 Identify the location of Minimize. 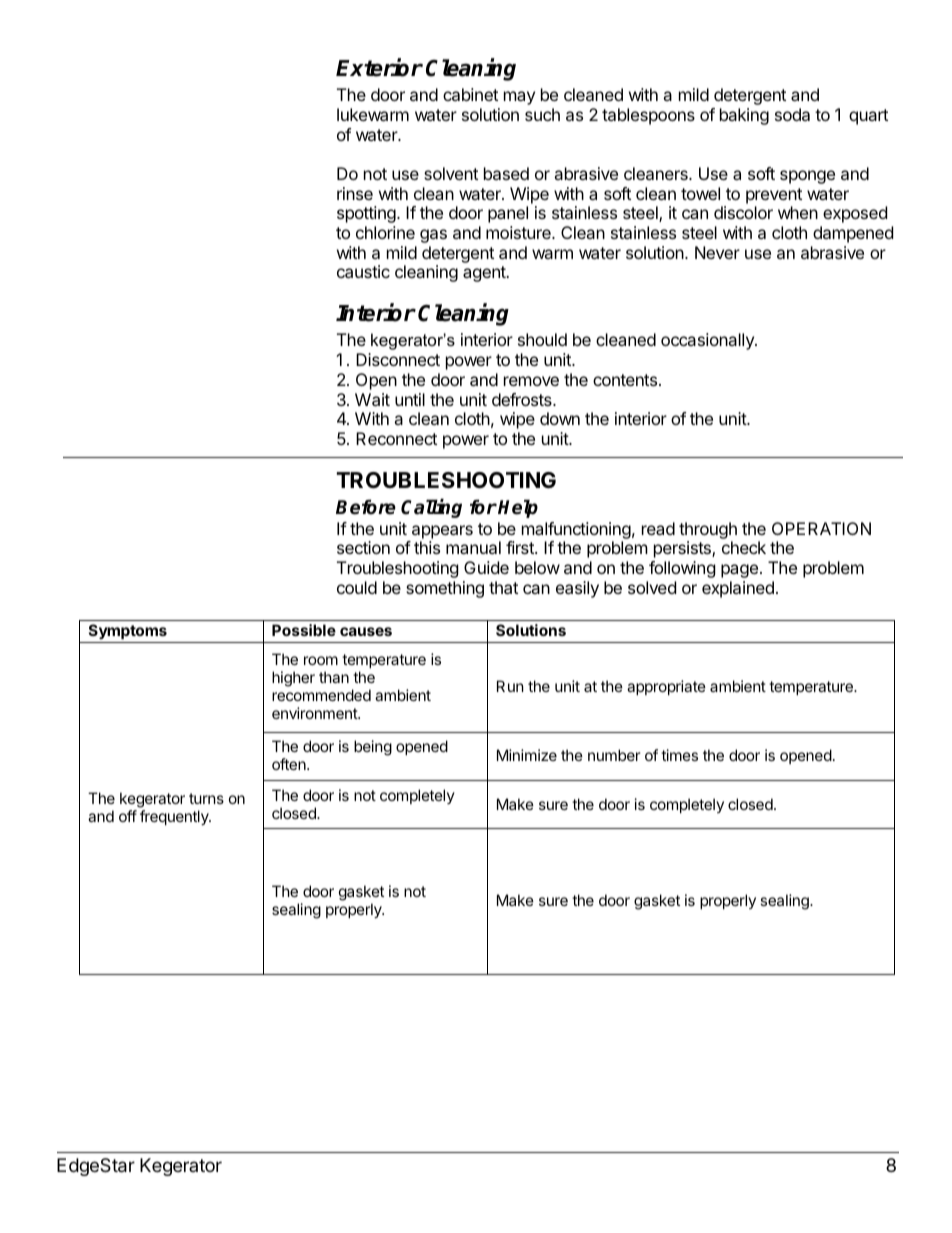
(527, 755).
